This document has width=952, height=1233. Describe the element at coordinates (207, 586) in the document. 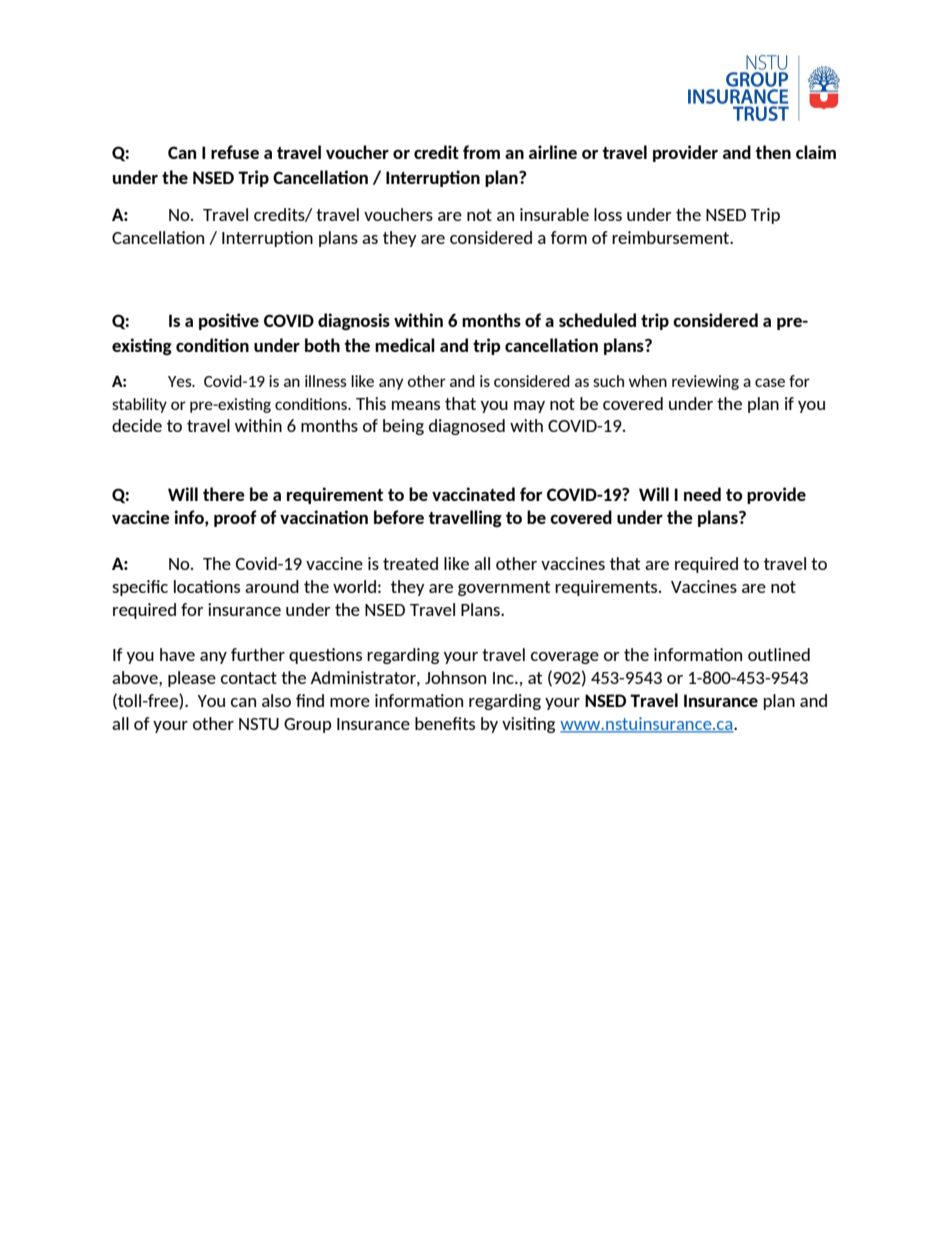

I see `locations` at that location.
